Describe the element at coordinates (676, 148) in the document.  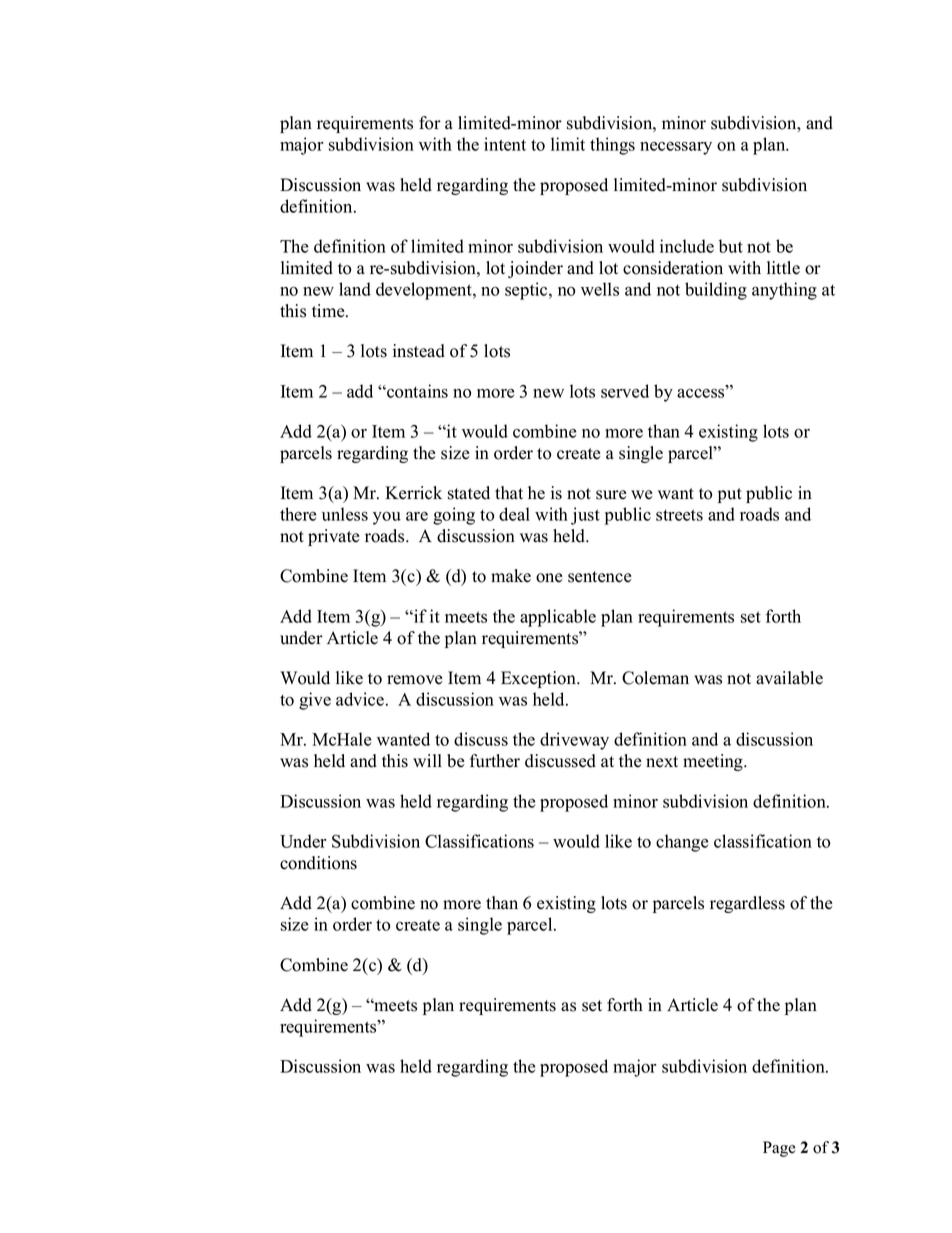
I see `necessary` at that location.
